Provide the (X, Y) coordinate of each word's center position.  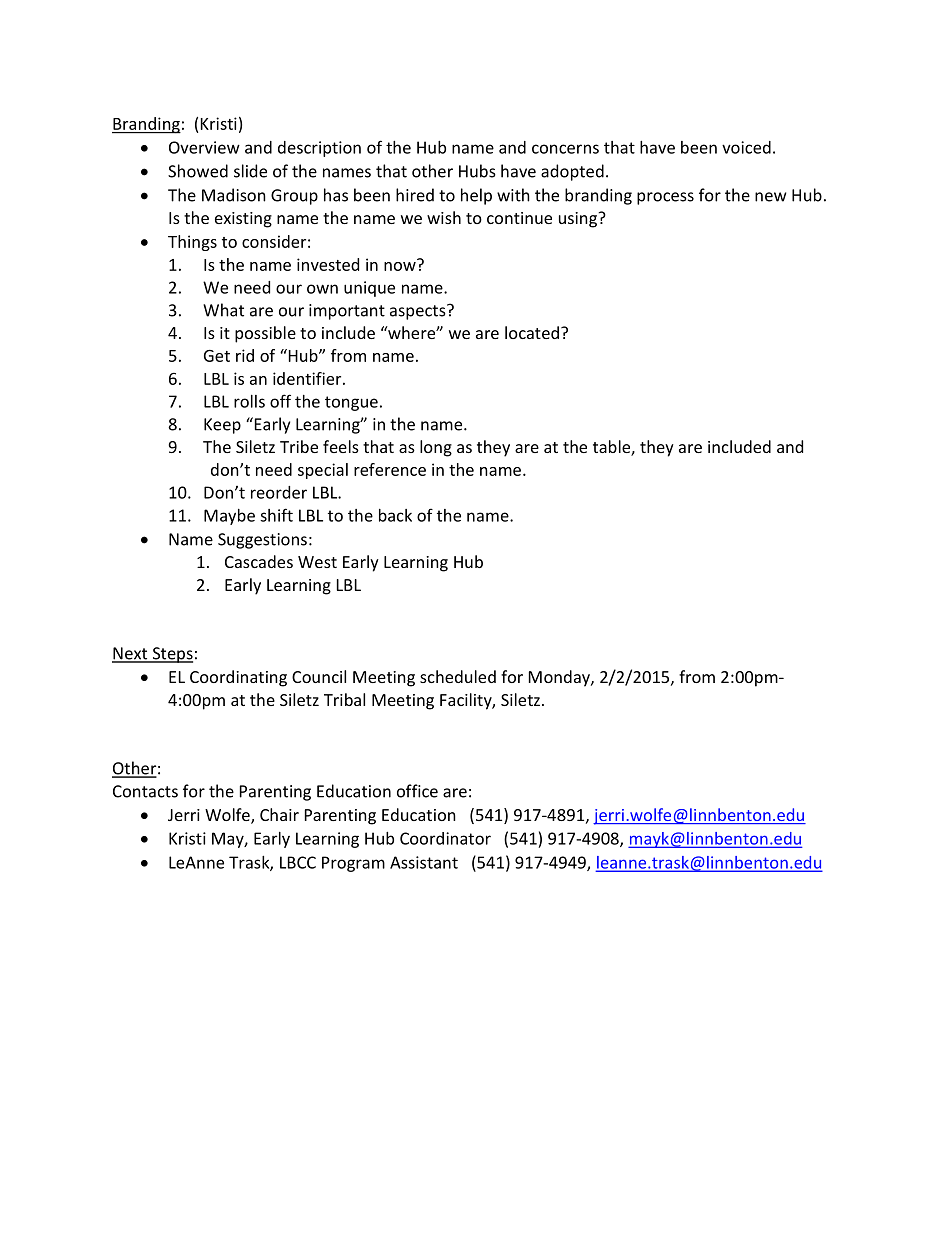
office (417, 791)
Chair (279, 814)
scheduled (458, 676)
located (532, 332)
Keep (222, 426)
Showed (198, 171)
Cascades (259, 561)
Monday (560, 678)
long (436, 448)
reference (390, 469)
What (223, 310)
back (395, 515)
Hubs (477, 171)
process (665, 198)
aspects (419, 312)
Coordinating (238, 678)
